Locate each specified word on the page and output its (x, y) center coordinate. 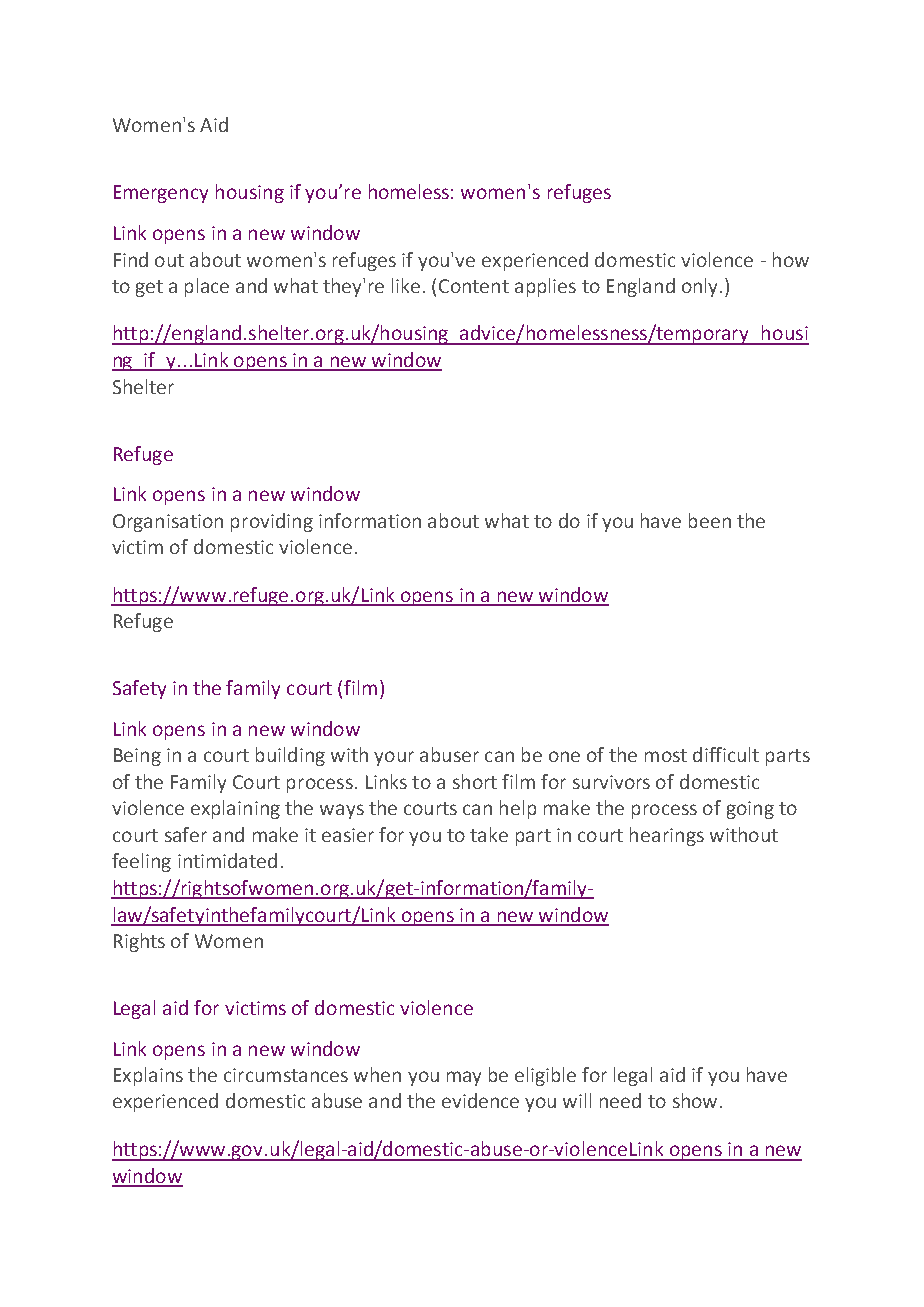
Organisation (168, 523)
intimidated (227, 860)
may (464, 1078)
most (666, 755)
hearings (667, 836)
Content (474, 286)
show (695, 1100)
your (394, 758)
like (406, 285)
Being (137, 757)
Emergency (161, 194)
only (701, 287)
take (489, 834)
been (710, 520)
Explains (148, 1076)
